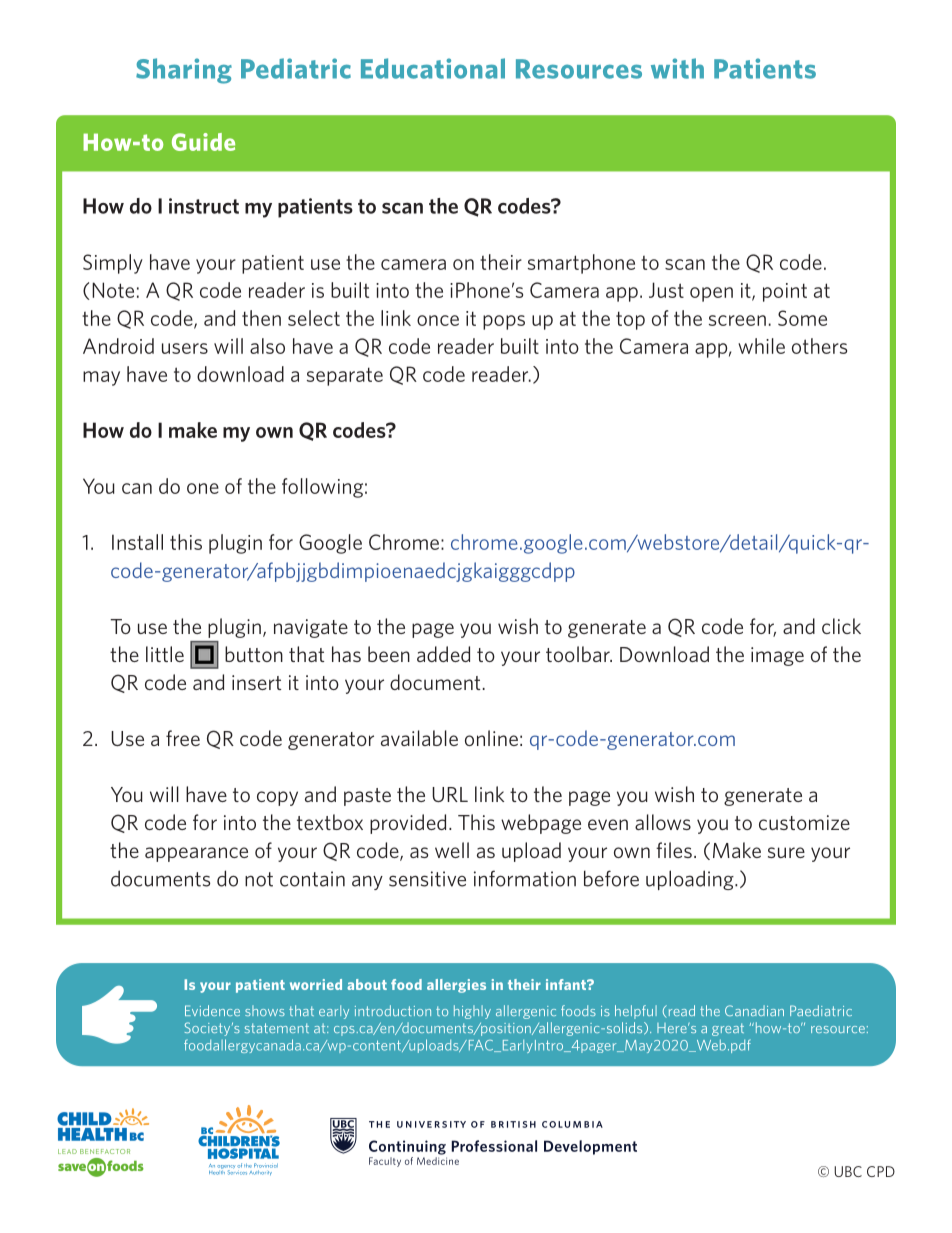 The width and height of the screenshot is (952, 1233). What do you see at coordinates (165, 654) in the screenshot?
I see `little` at bounding box center [165, 654].
